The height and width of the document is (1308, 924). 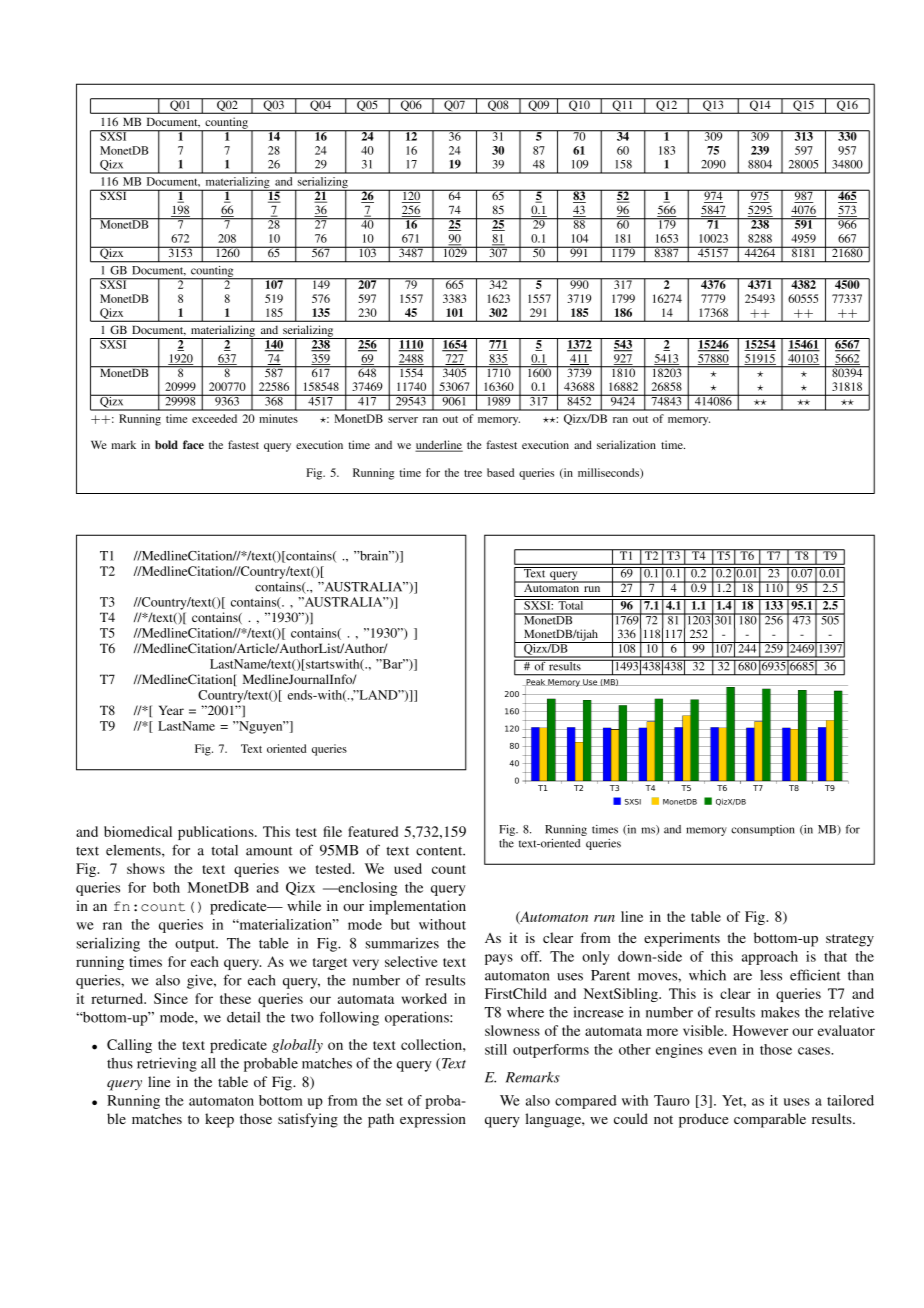 I want to click on Year, so click(x=171, y=710).
